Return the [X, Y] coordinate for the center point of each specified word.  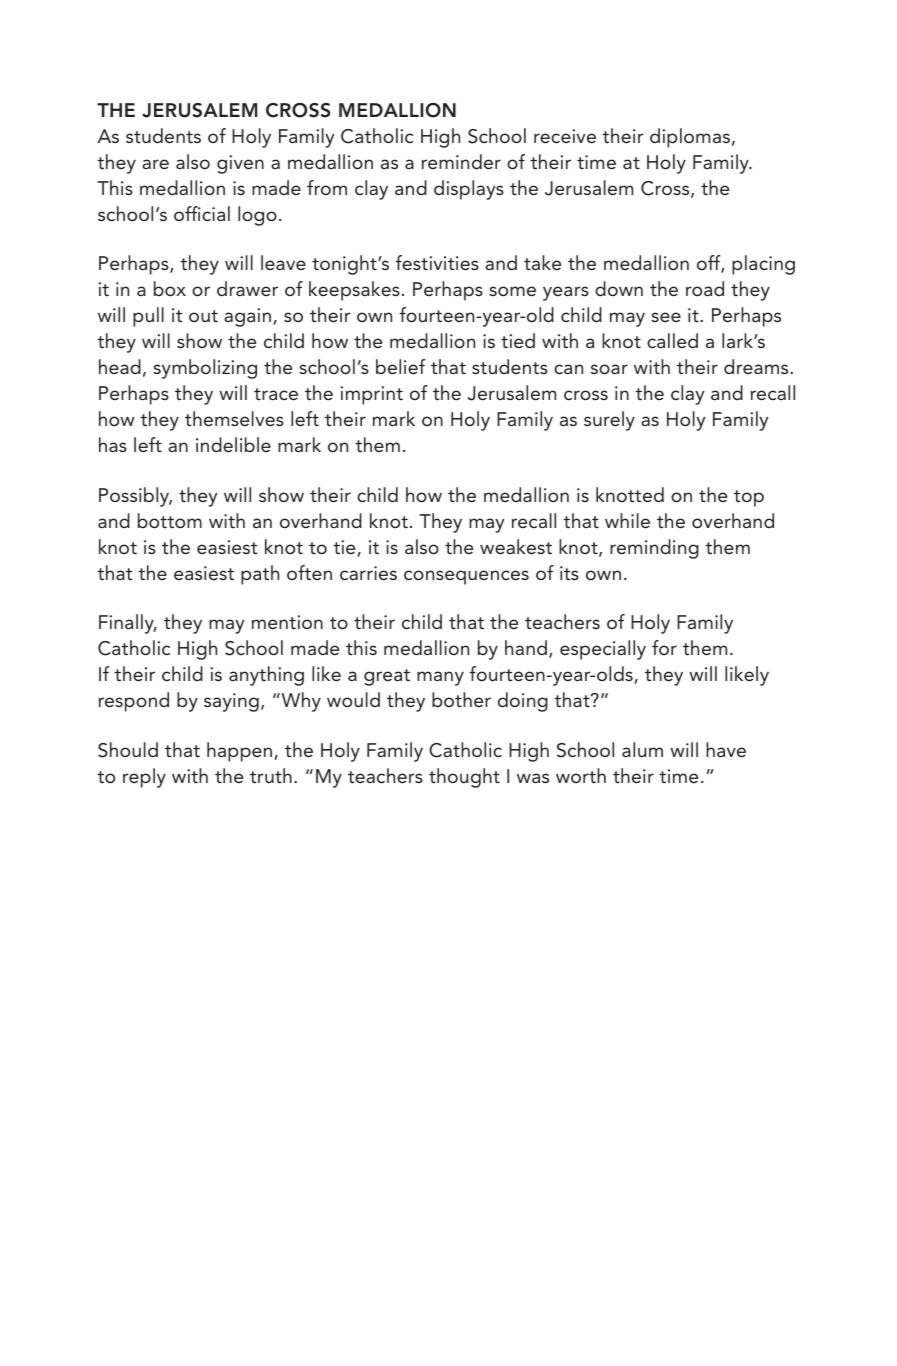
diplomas [690, 138]
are [155, 164]
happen [241, 752]
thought [464, 778]
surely [609, 421]
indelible [233, 444]
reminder [461, 161]
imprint [372, 395]
